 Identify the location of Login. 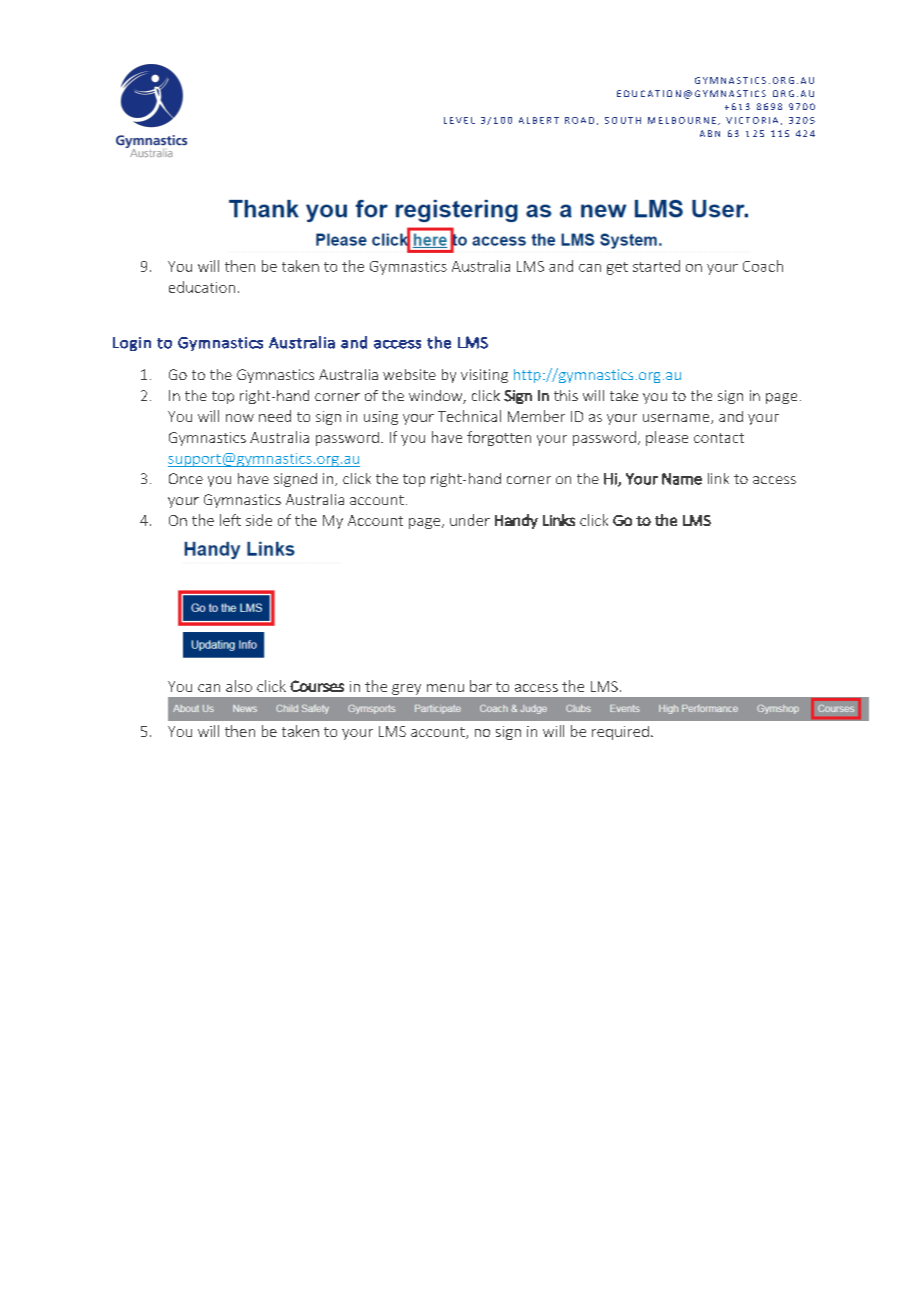
(132, 344).
